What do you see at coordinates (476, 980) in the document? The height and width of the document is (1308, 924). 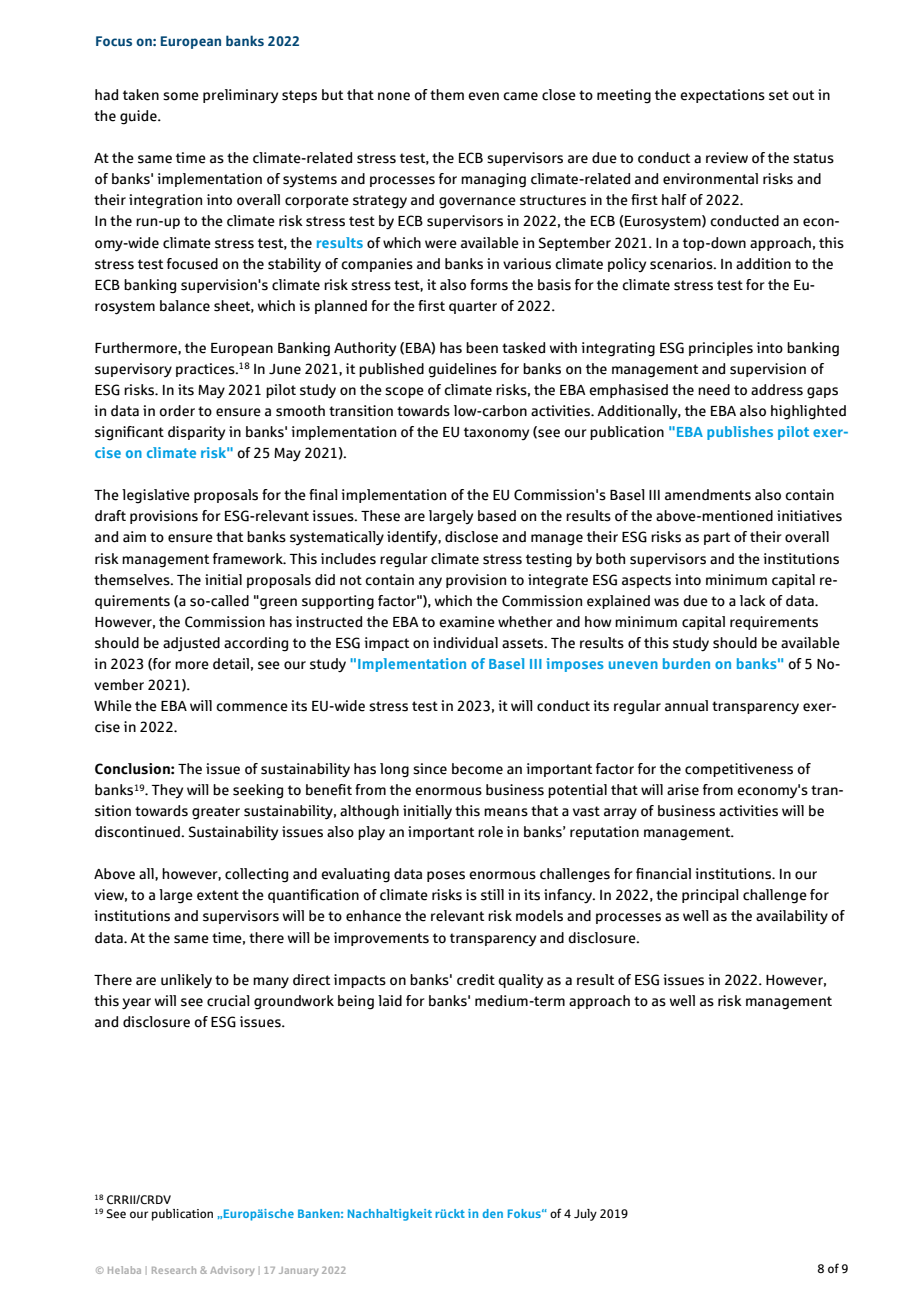 I see `credit` at bounding box center [476, 980].
